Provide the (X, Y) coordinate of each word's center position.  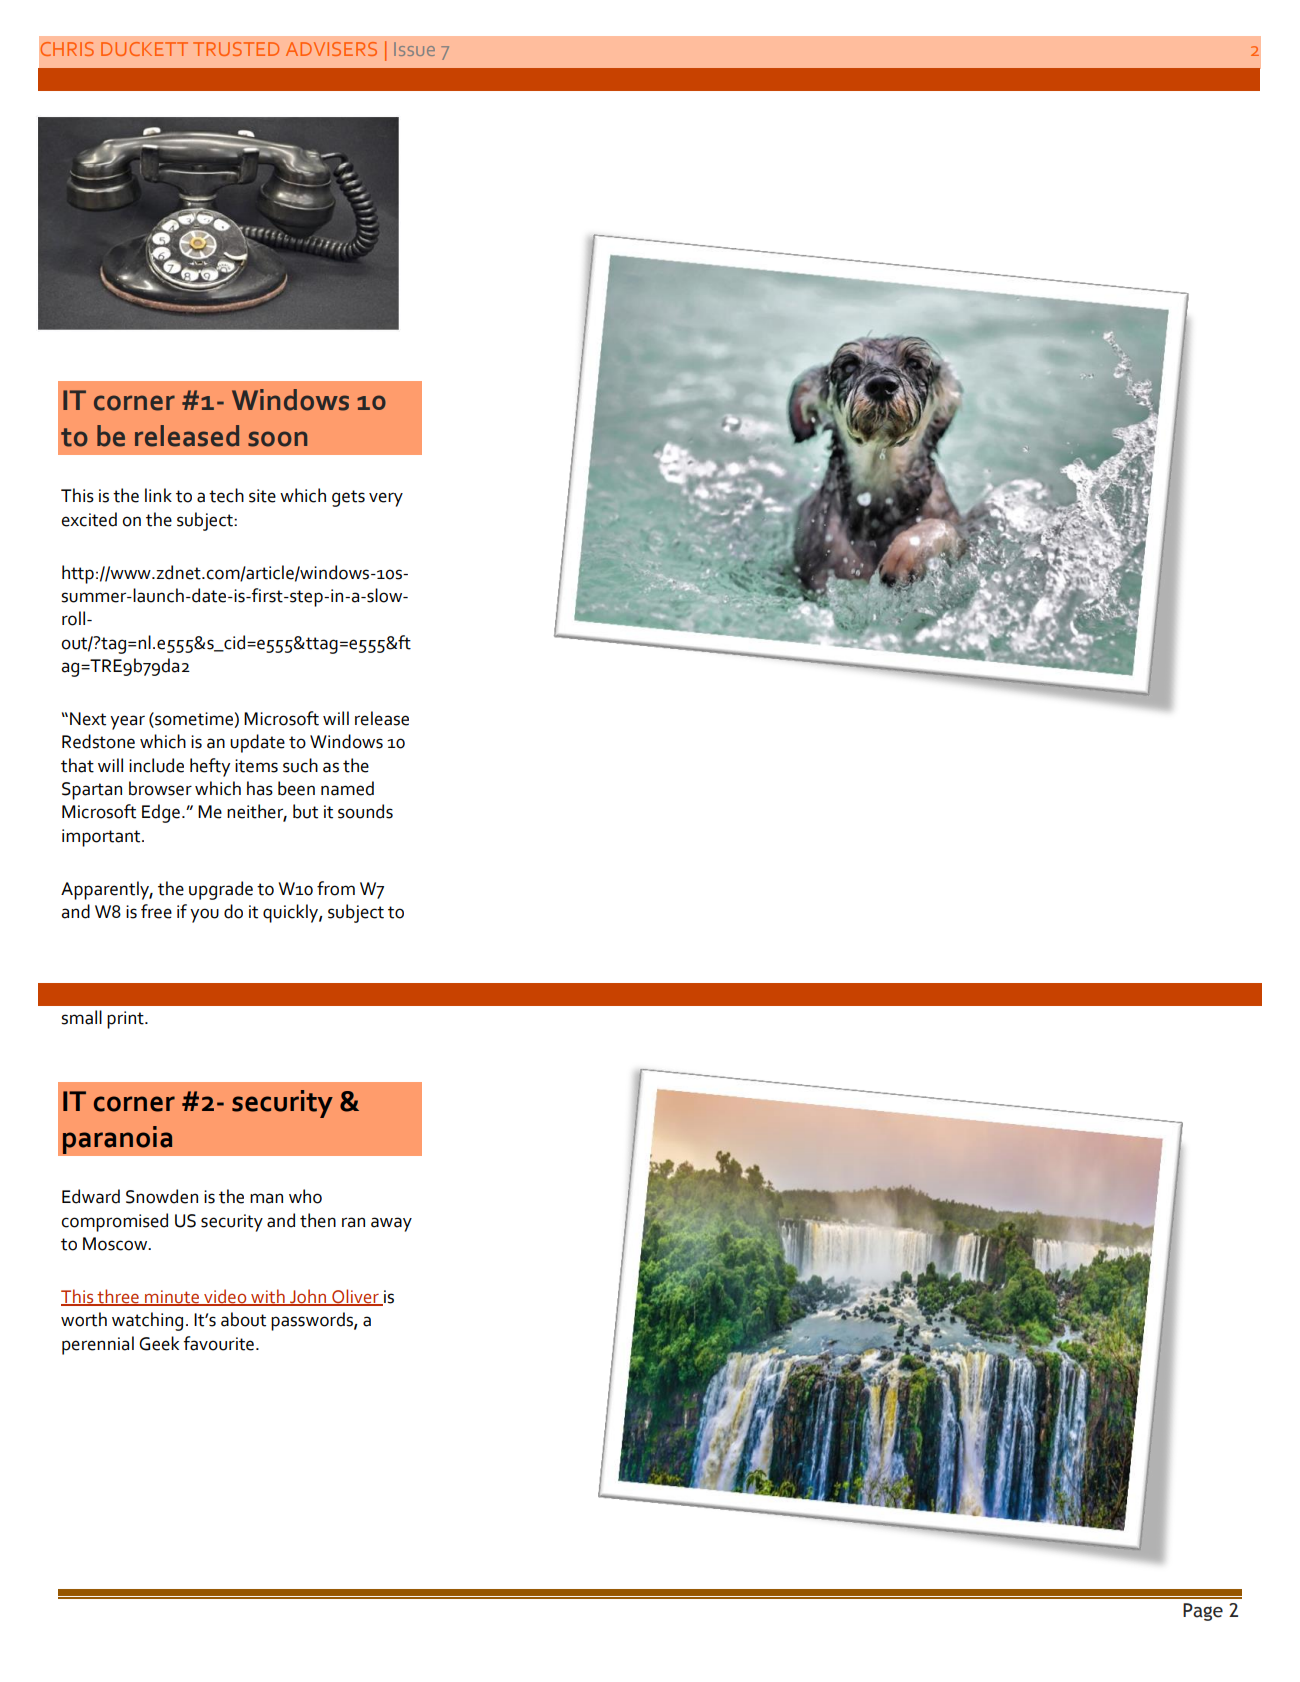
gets (348, 498)
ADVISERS (331, 49)
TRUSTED (236, 49)
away (391, 1224)
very (386, 499)
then (318, 1220)
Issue (414, 49)
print (126, 1020)
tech (226, 495)
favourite (220, 1343)
